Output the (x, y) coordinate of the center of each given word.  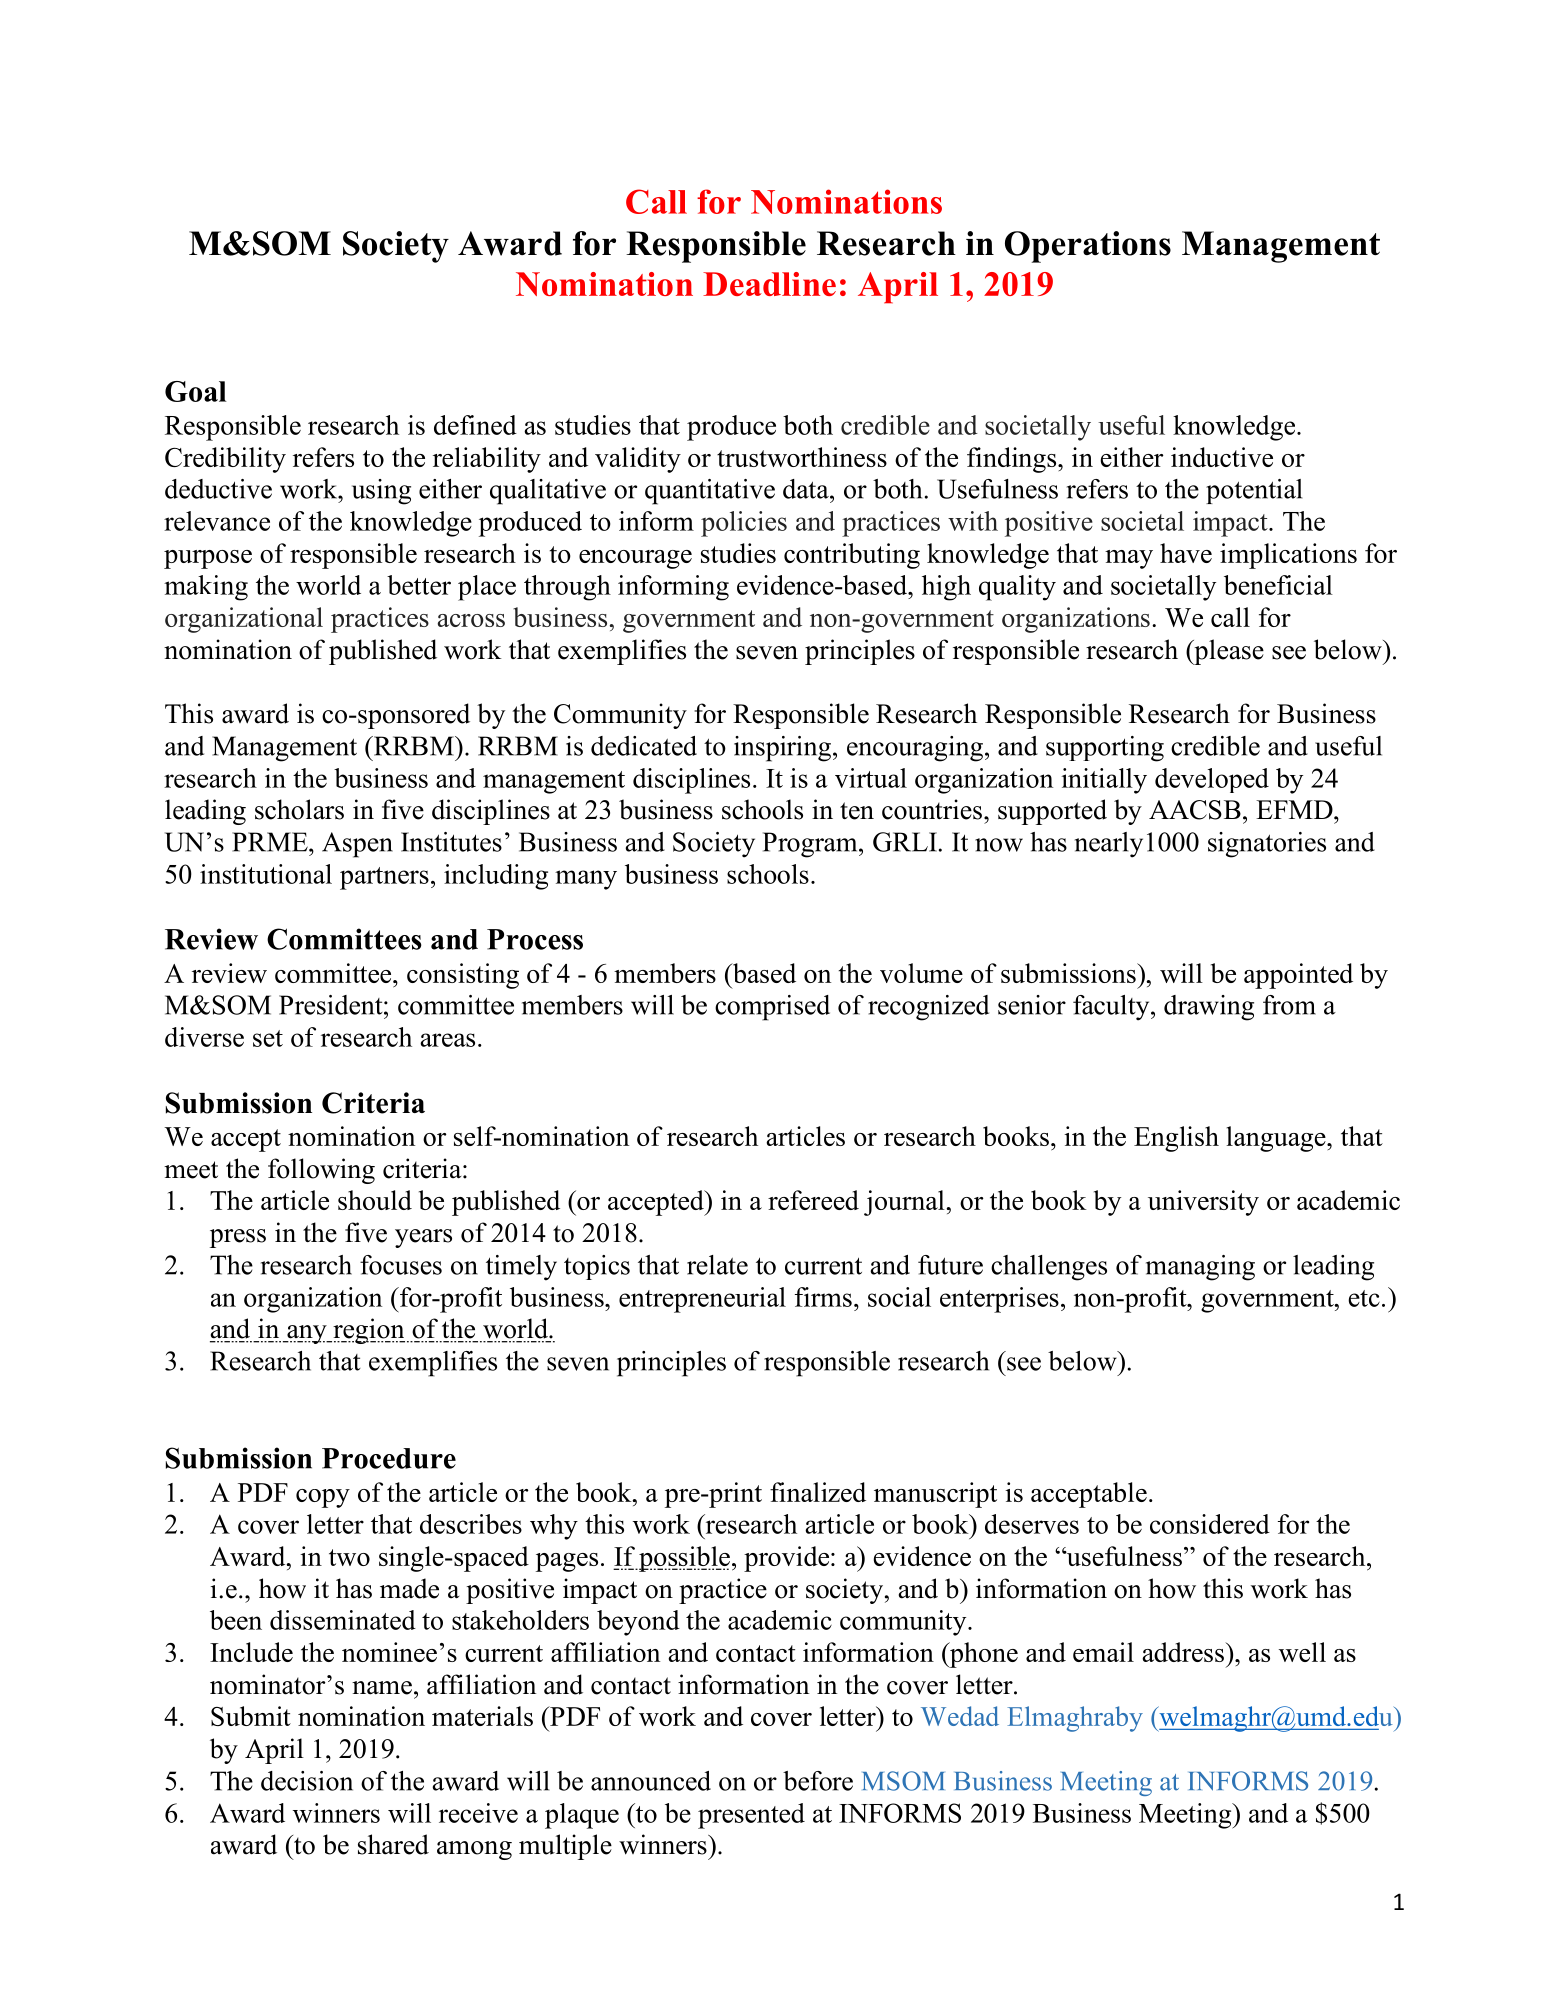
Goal (196, 391)
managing (1200, 1268)
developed (1212, 780)
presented (751, 1816)
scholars (299, 809)
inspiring (782, 749)
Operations (1088, 247)
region (368, 1331)
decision (307, 1781)
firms (823, 1297)
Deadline (769, 284)
